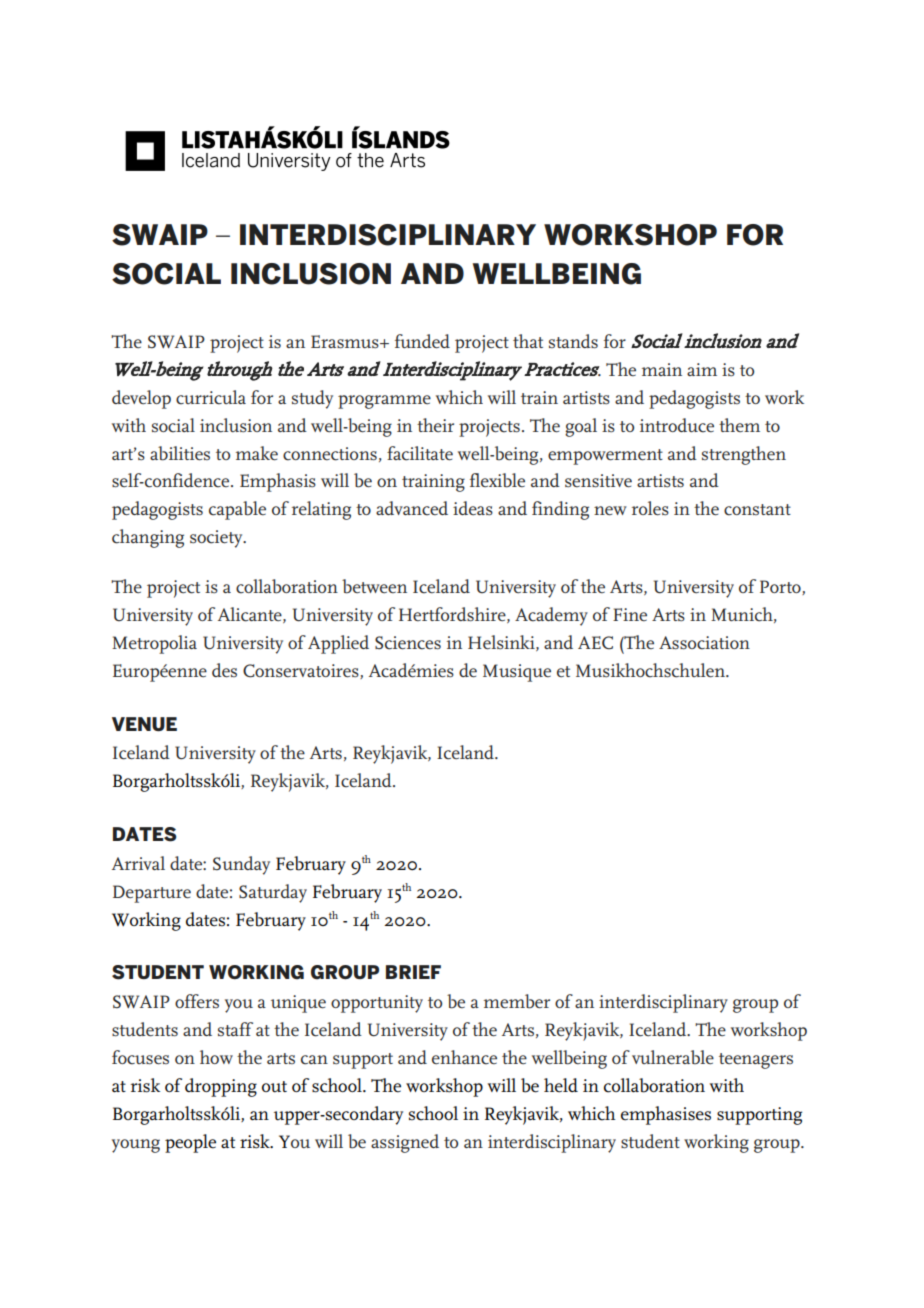  I want to click on Sciences, so click(408, 643).
